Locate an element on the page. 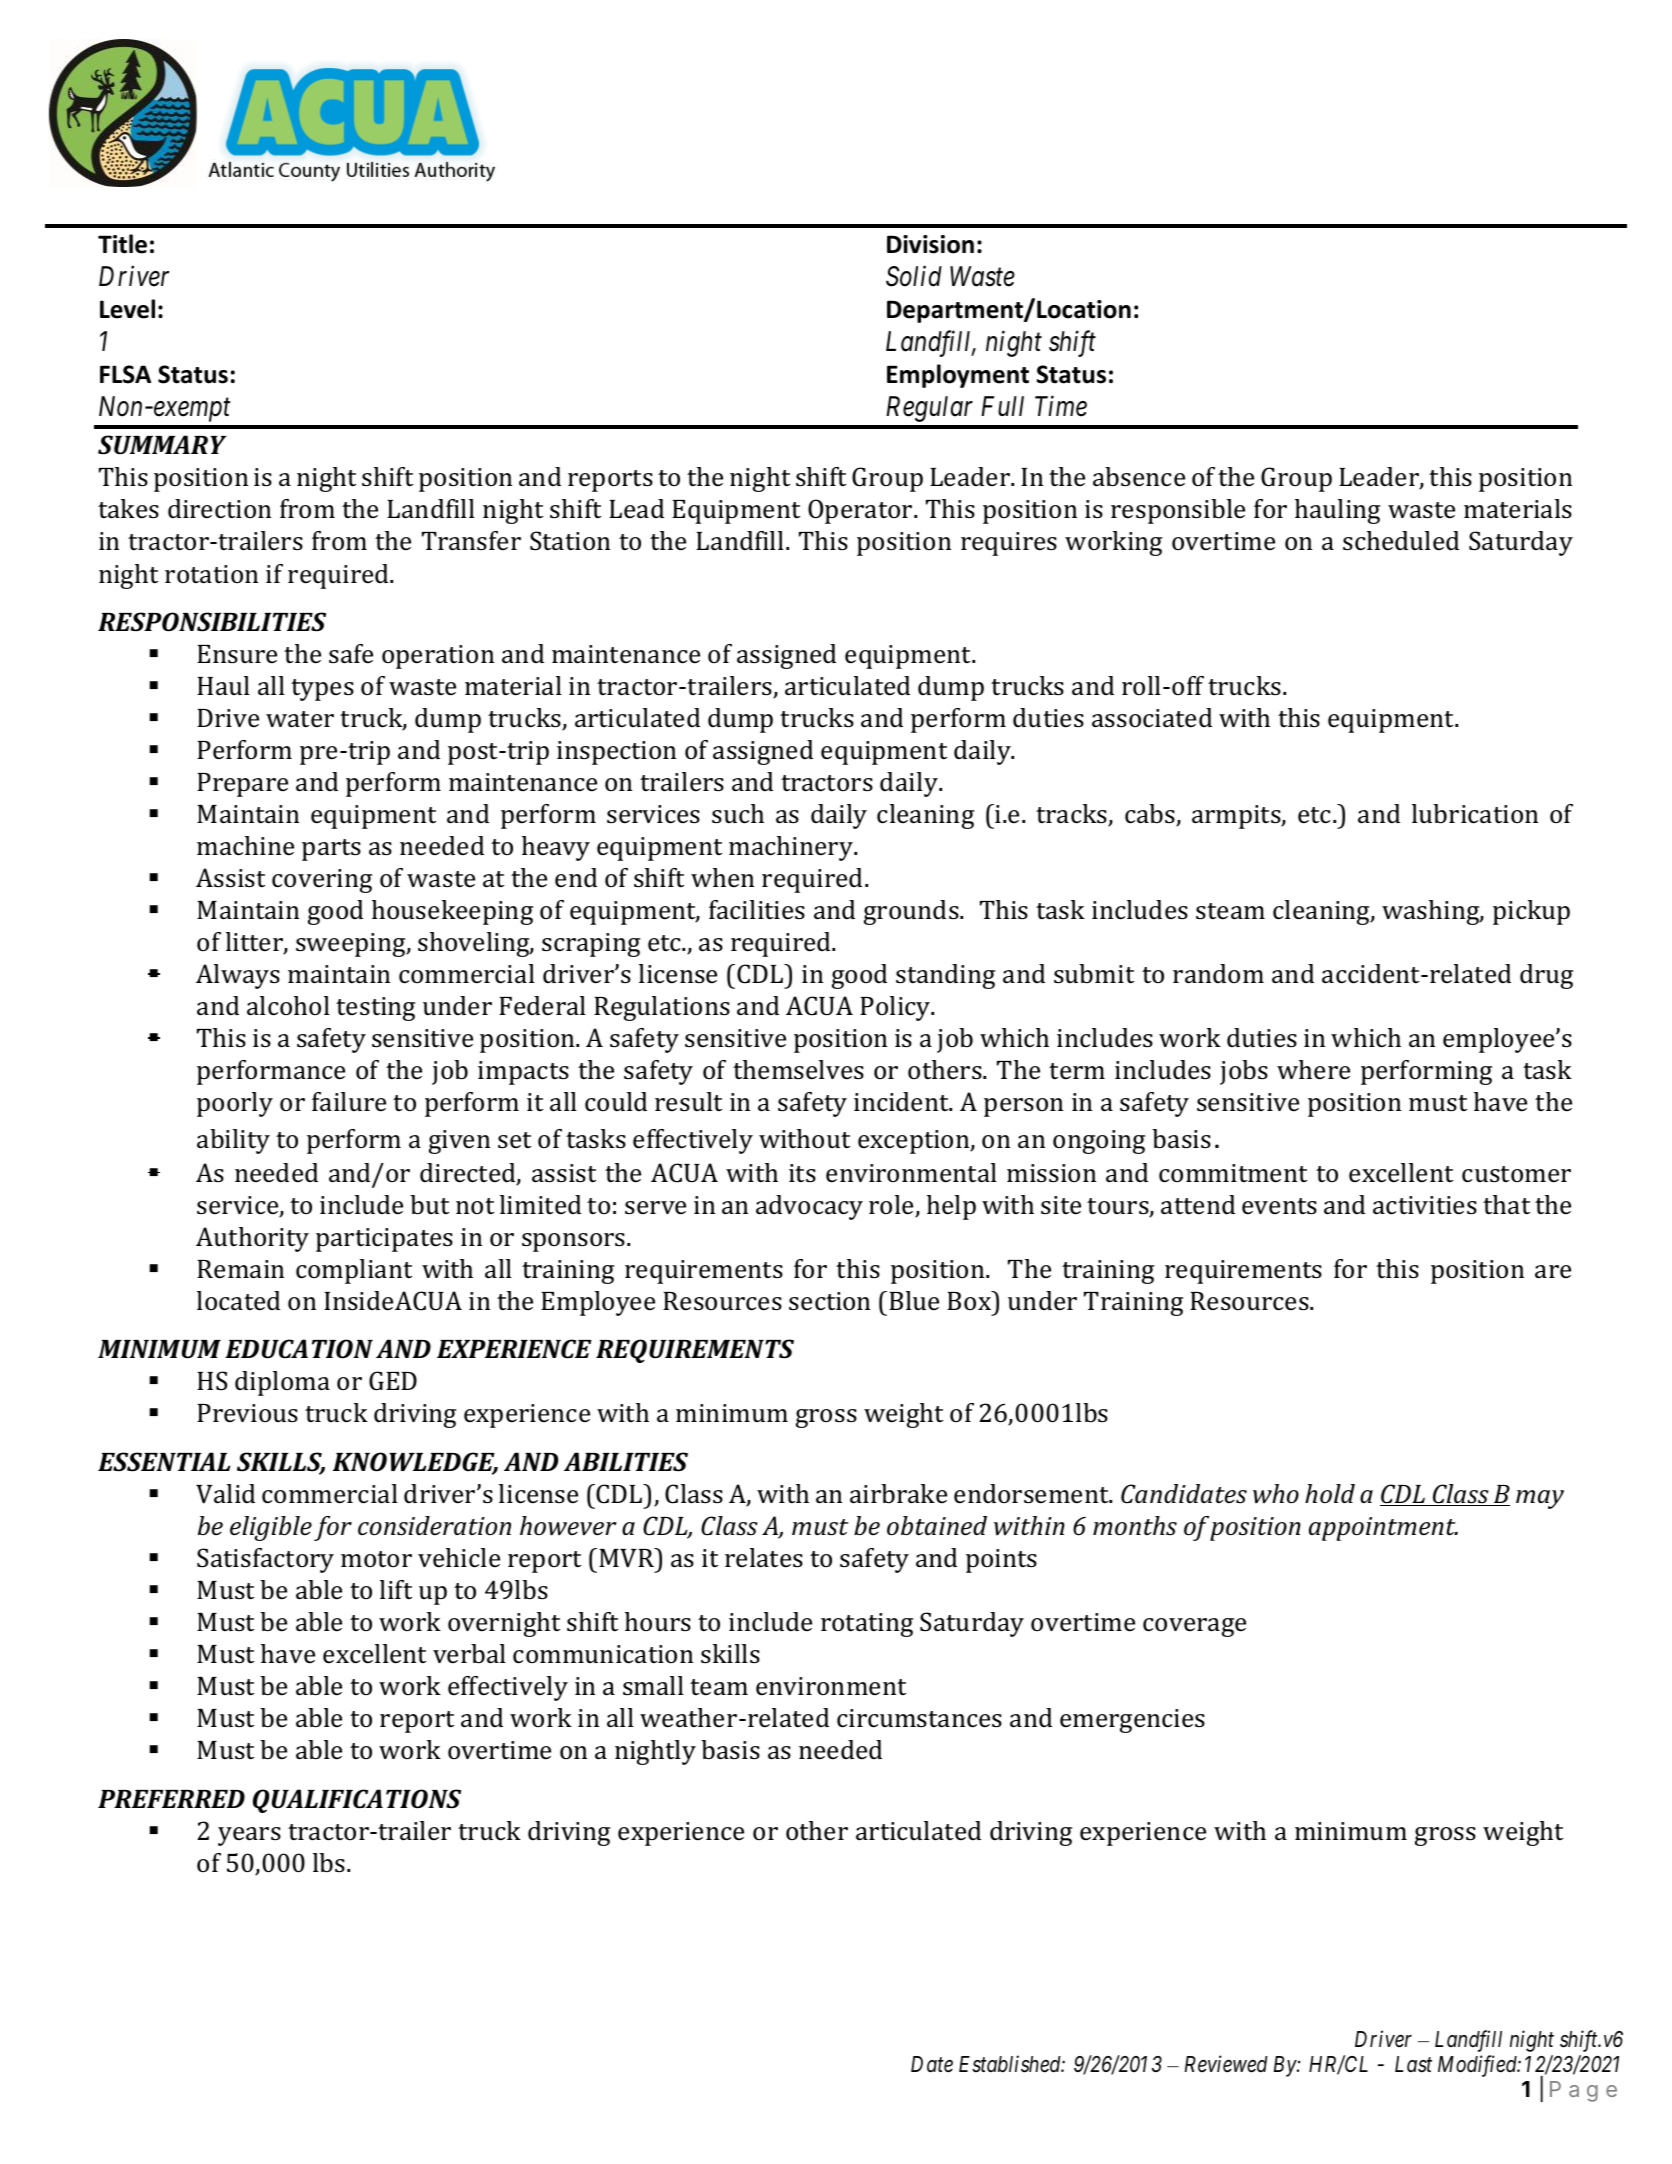 The height and width of the document is (2164, 1672). Level is located at coordinates (127, 309).
